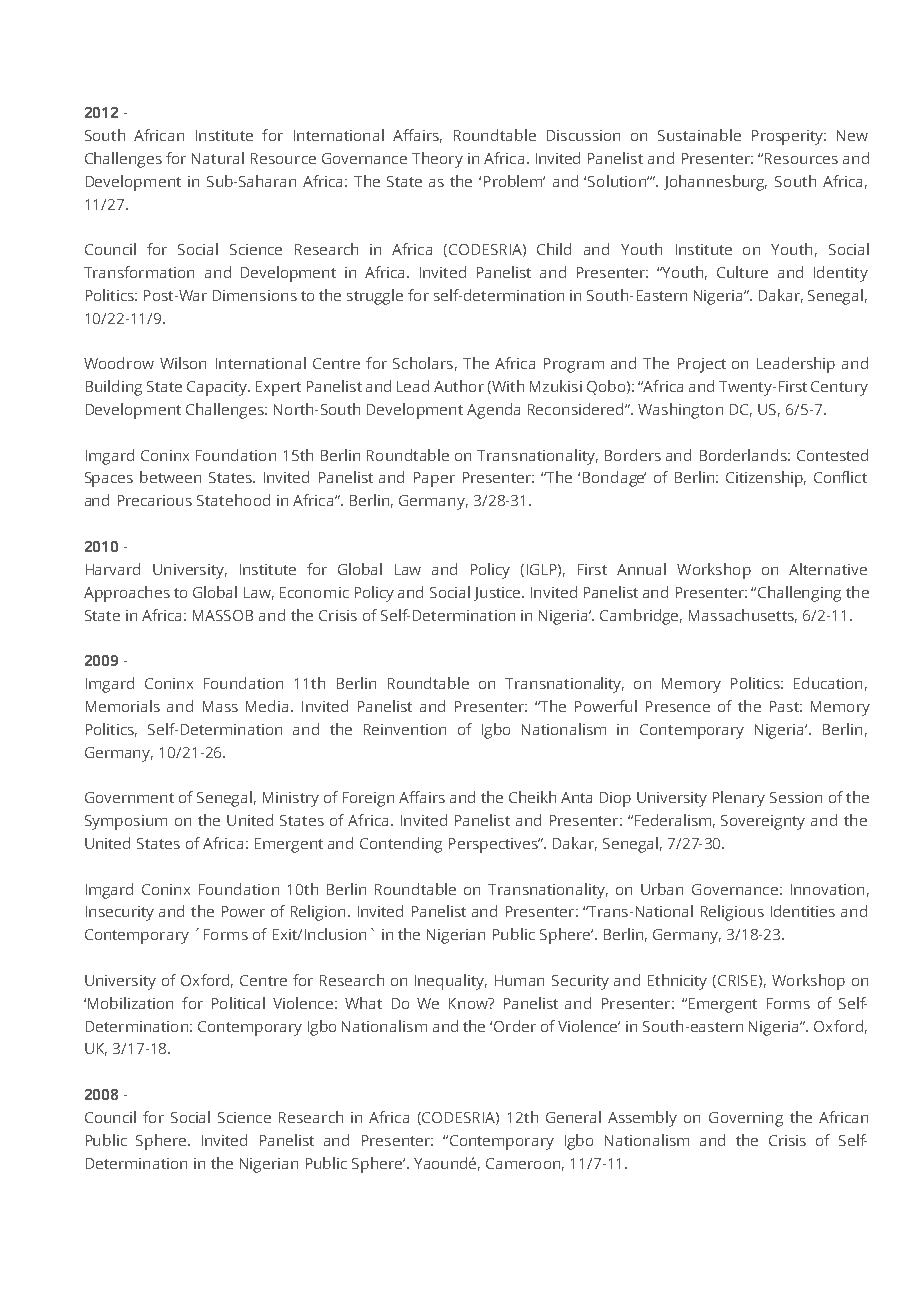 This screenshot has width=924, height=1308. I want to click on Political, so click(238, 1003).
